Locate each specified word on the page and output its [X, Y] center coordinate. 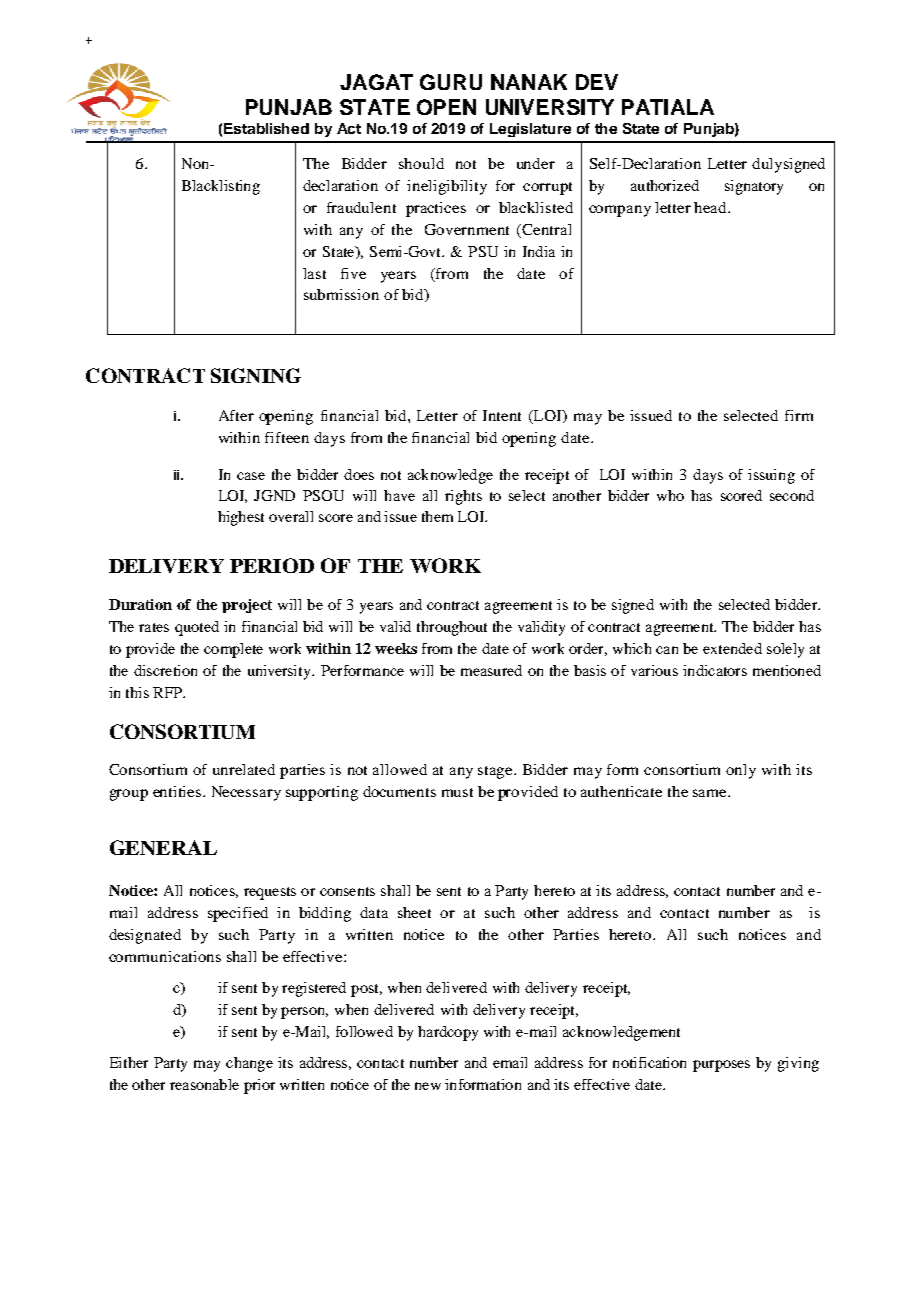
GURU [451, 82]
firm [799, 415]
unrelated [244, 769]
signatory [754, 187]
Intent [502, 415]
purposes [721, 1066]
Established [266, 128]
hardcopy [448, 1033]
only [741, 771]
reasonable [204, 1084]
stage [496, 772]
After [236, 415]
